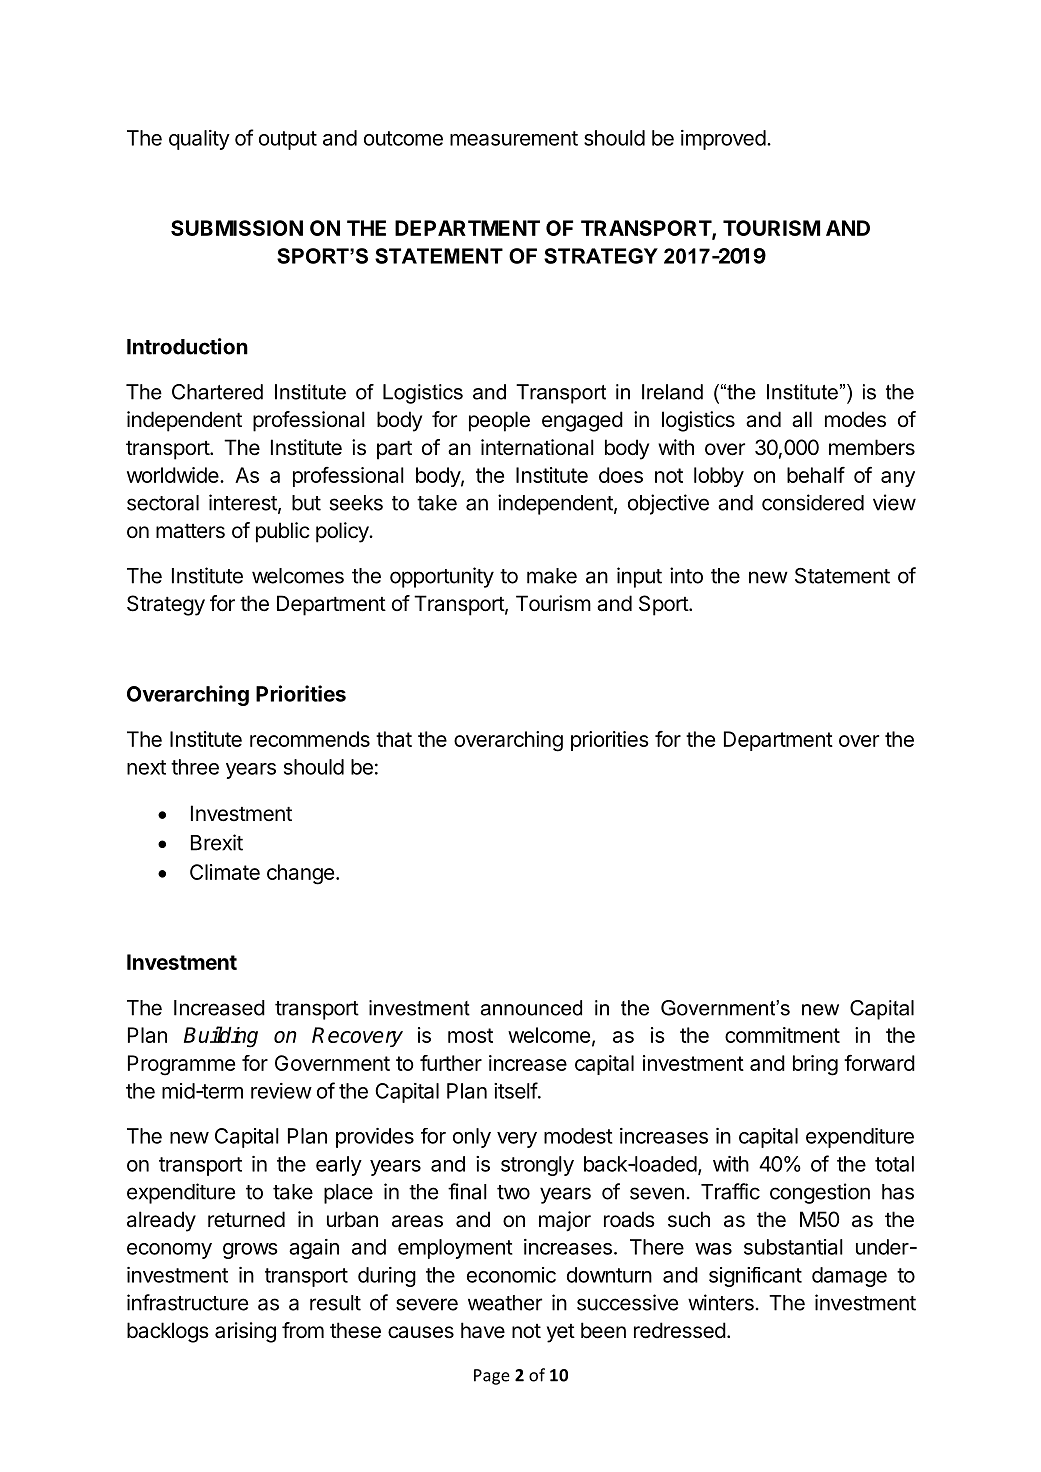 The height and width of the screenshot is (1472, 1041). What do you see at coordinates (195, 767) in the screenshot?
I see `three` at bounding box center [195, 767].
